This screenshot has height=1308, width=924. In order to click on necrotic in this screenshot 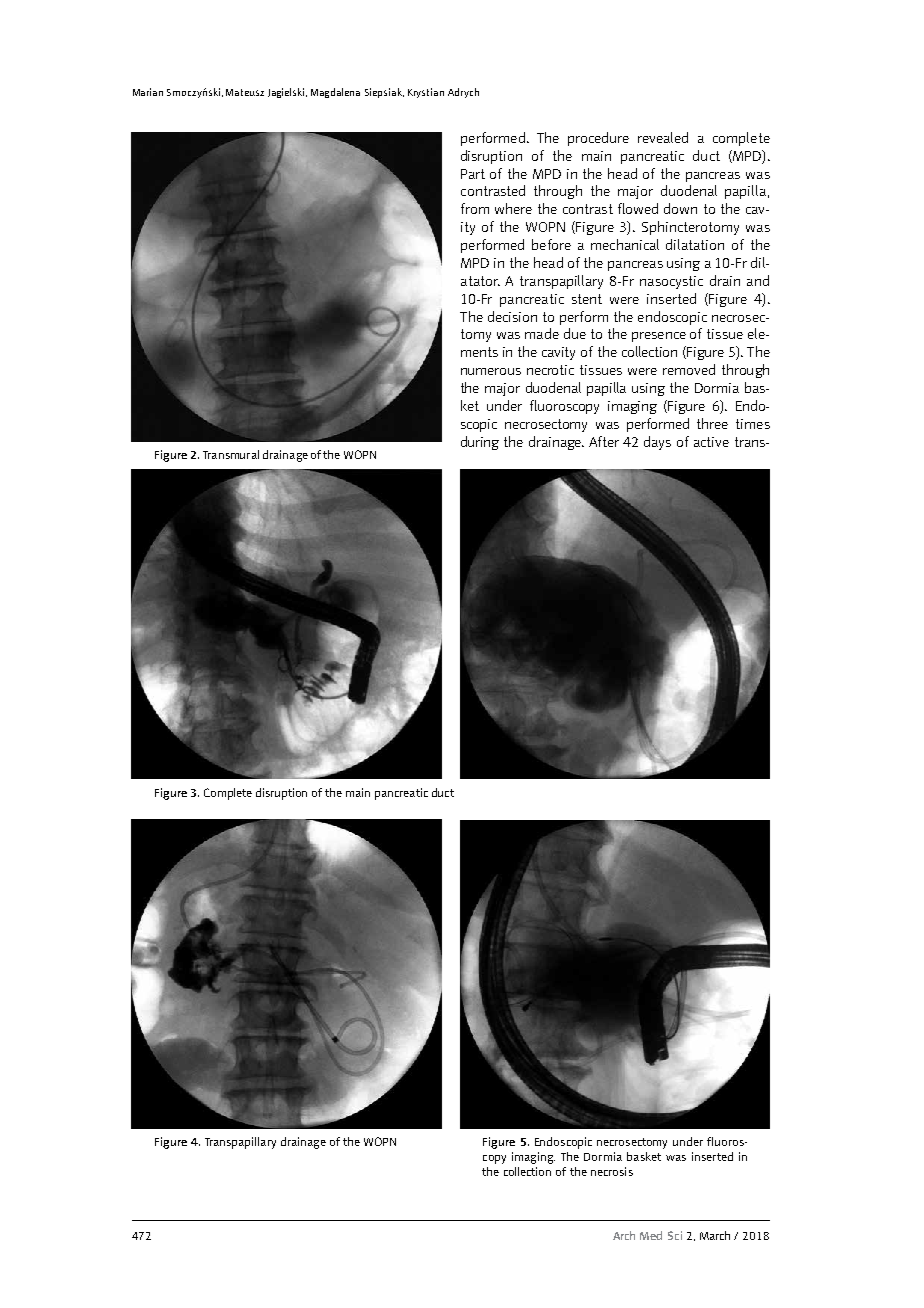, I will do `click(550, 370)`.
